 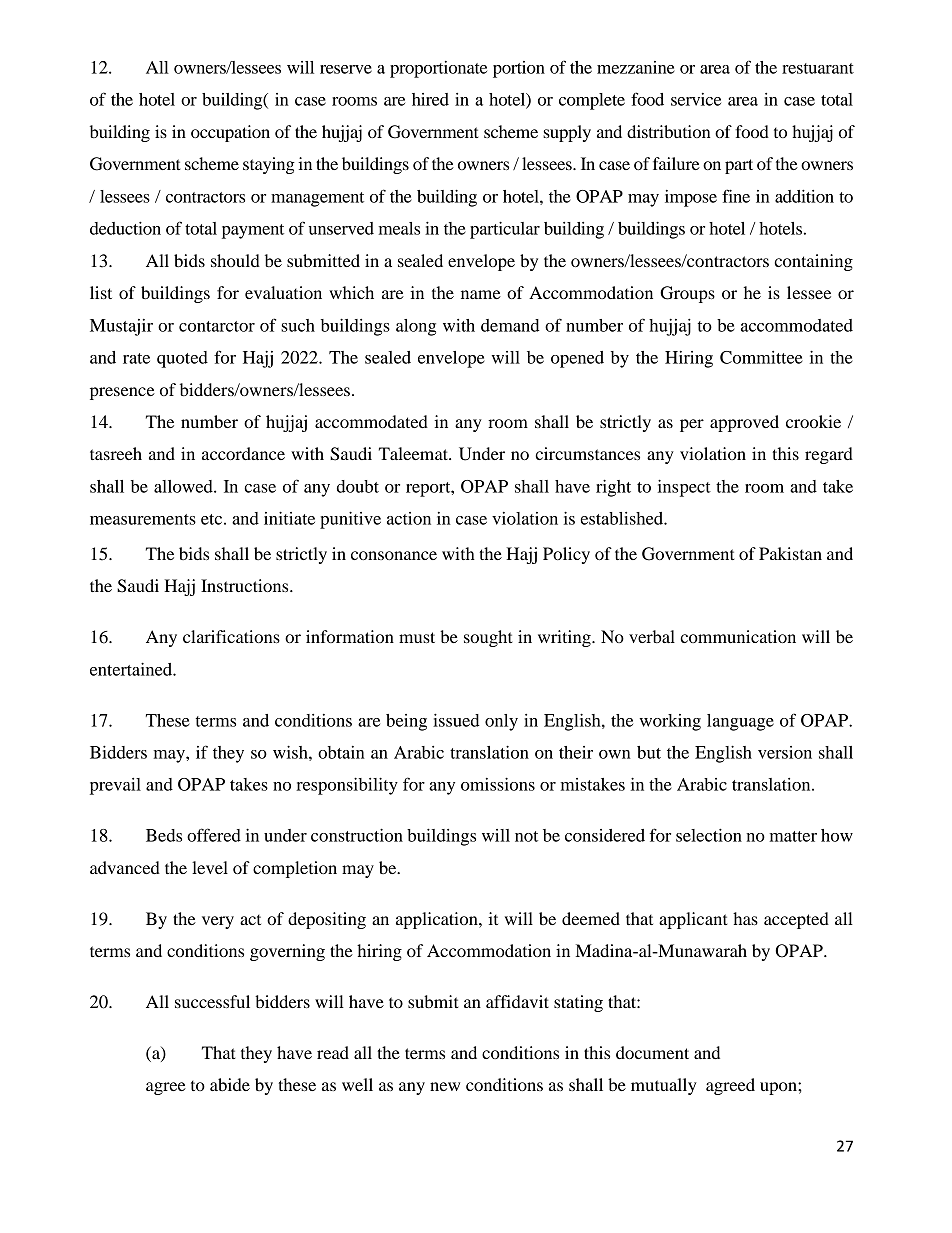 What do you see at coordinates (246, 585) in the screenshot?
I see `Instructions` at bounding box center [246, 585].
